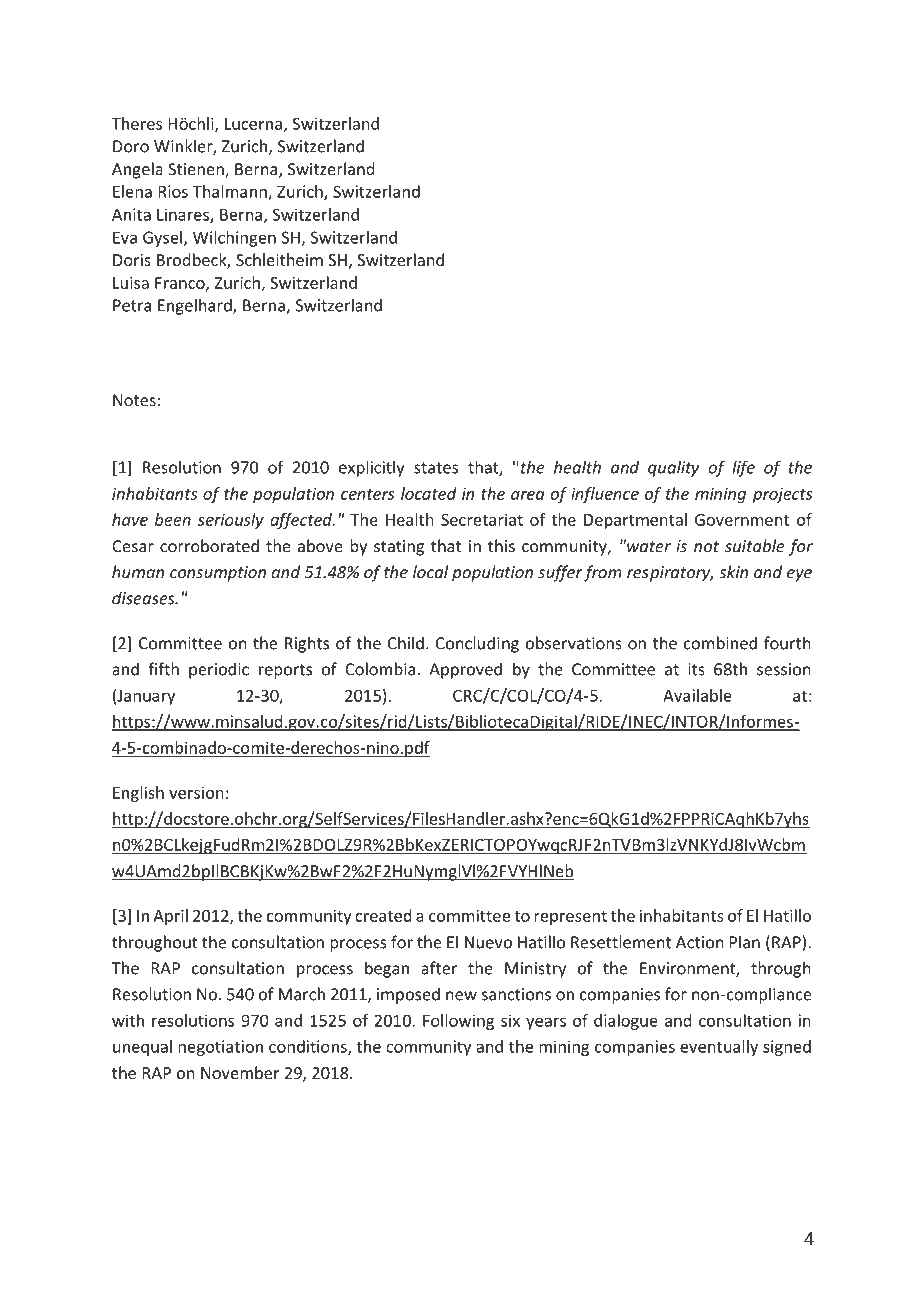 Image resolution: width=924 pixels, height=1307 pixels. What do you see at coordinates (465, 670) in the document?
I see `Approved` at bounding box center [465, 670].
